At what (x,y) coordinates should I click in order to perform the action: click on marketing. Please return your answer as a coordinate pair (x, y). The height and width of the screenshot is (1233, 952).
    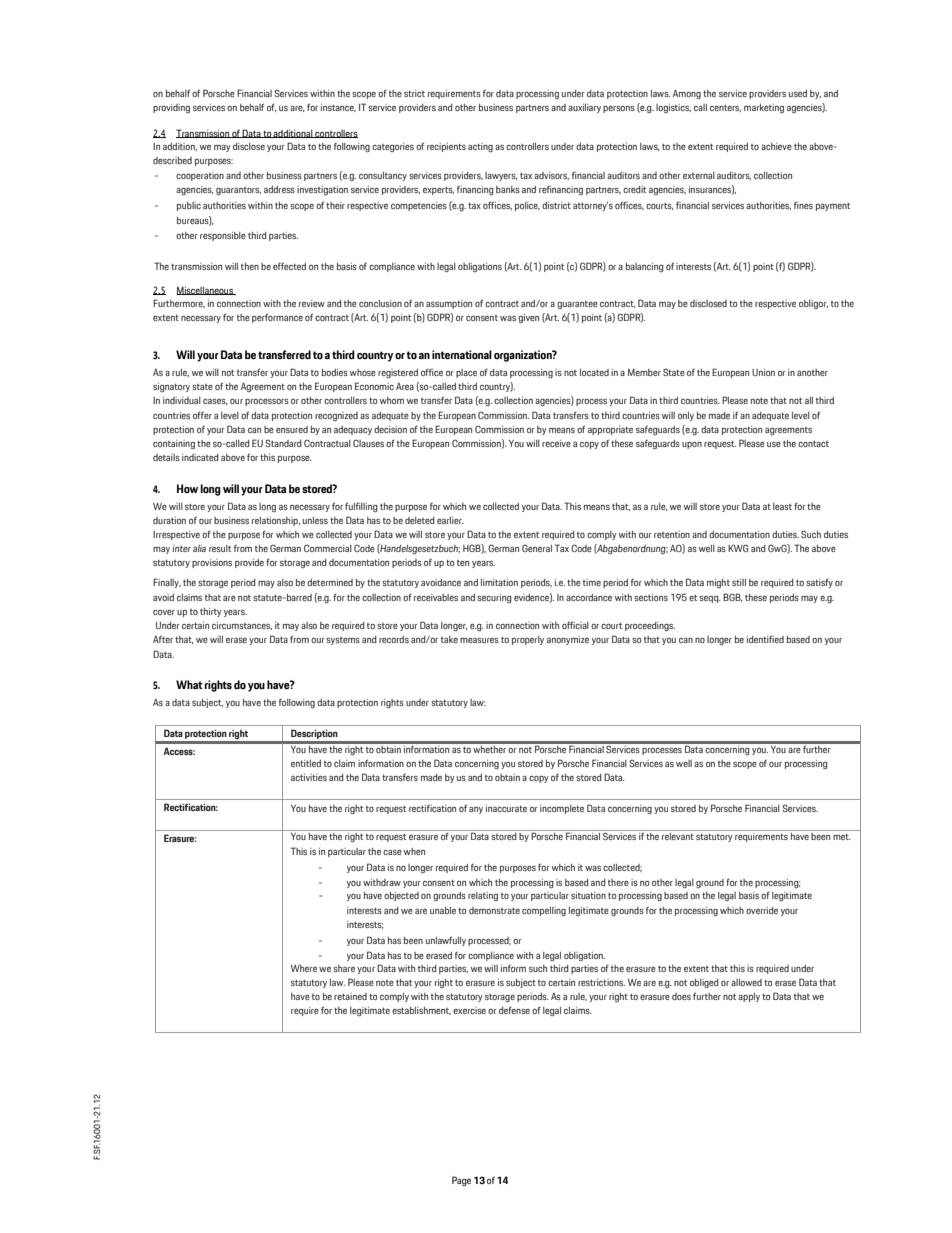
    Looking at the image, I should click on (764, 108).
